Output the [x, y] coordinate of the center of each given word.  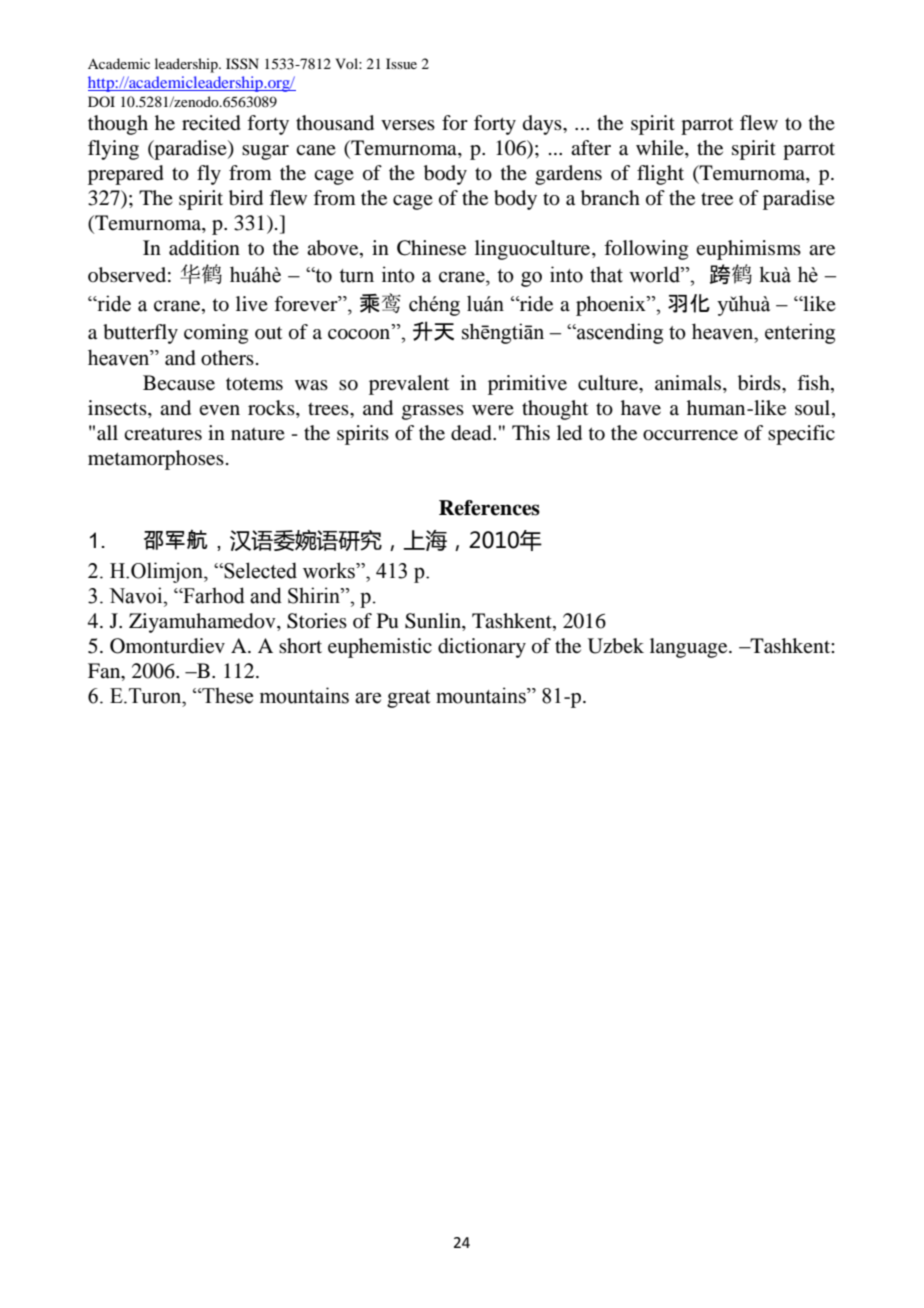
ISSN [242, 64]
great [409, 699]
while [661, 149]
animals [689, 384]
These [226, 695]
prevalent [409, 385]
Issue [401, 63]
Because [179, 383]
